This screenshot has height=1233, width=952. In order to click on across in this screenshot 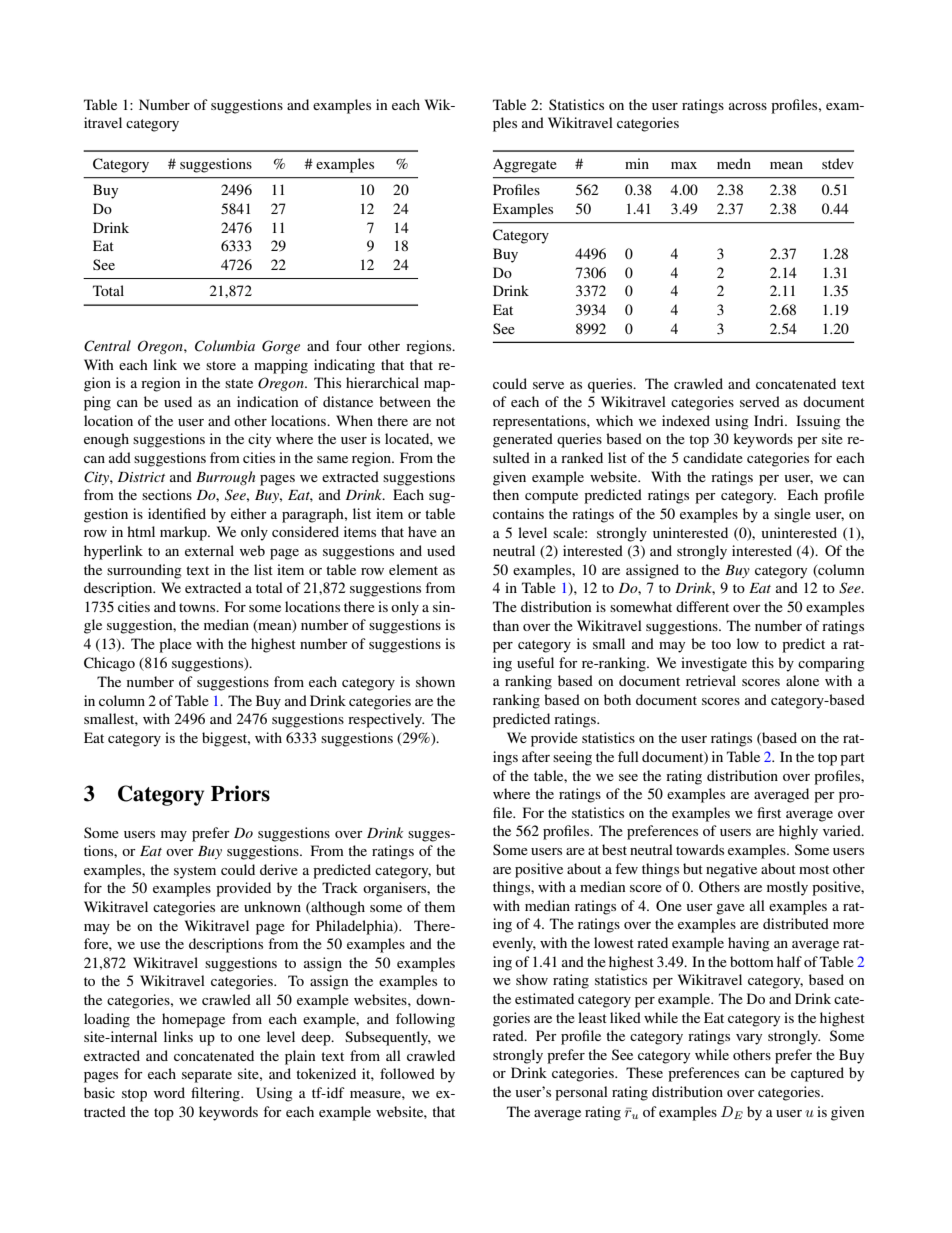, I will do `click(748, 106)`.
